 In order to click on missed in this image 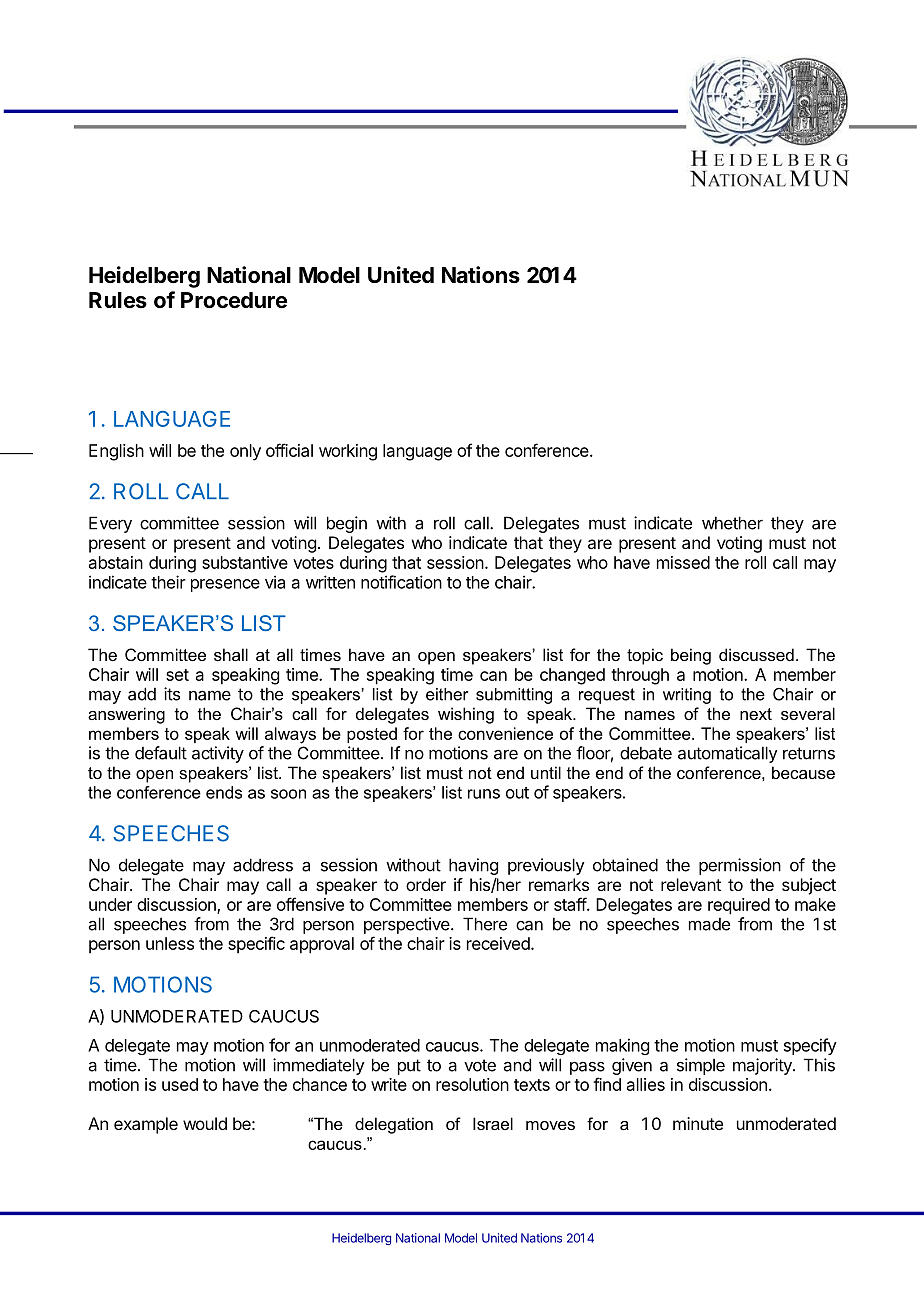, I will do `click(683, 562)`.
